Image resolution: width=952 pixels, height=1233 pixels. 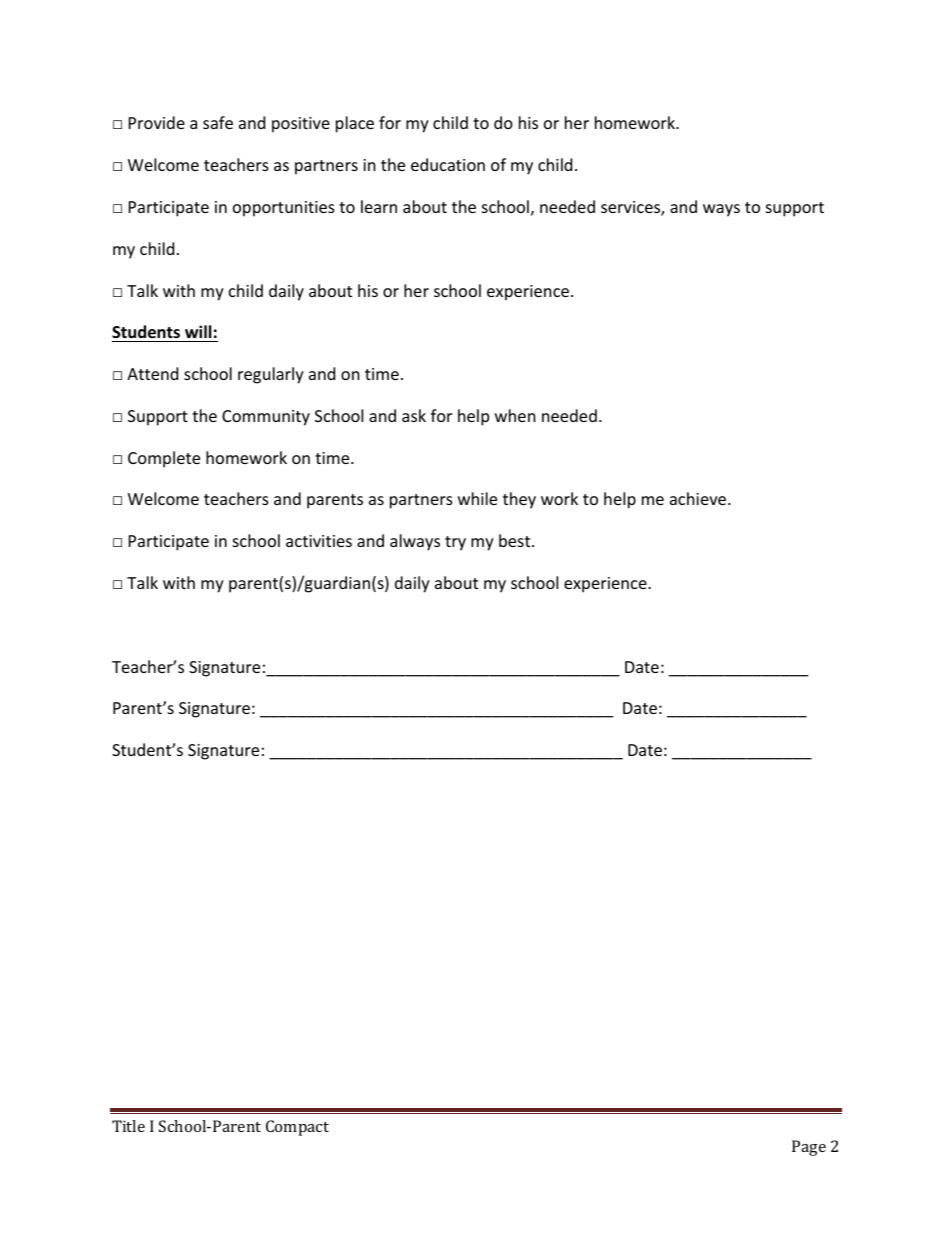 What do you see at coordinates (809, 1148) in the screenshot?
I see `Page` at bounding box center [809, 1148].
